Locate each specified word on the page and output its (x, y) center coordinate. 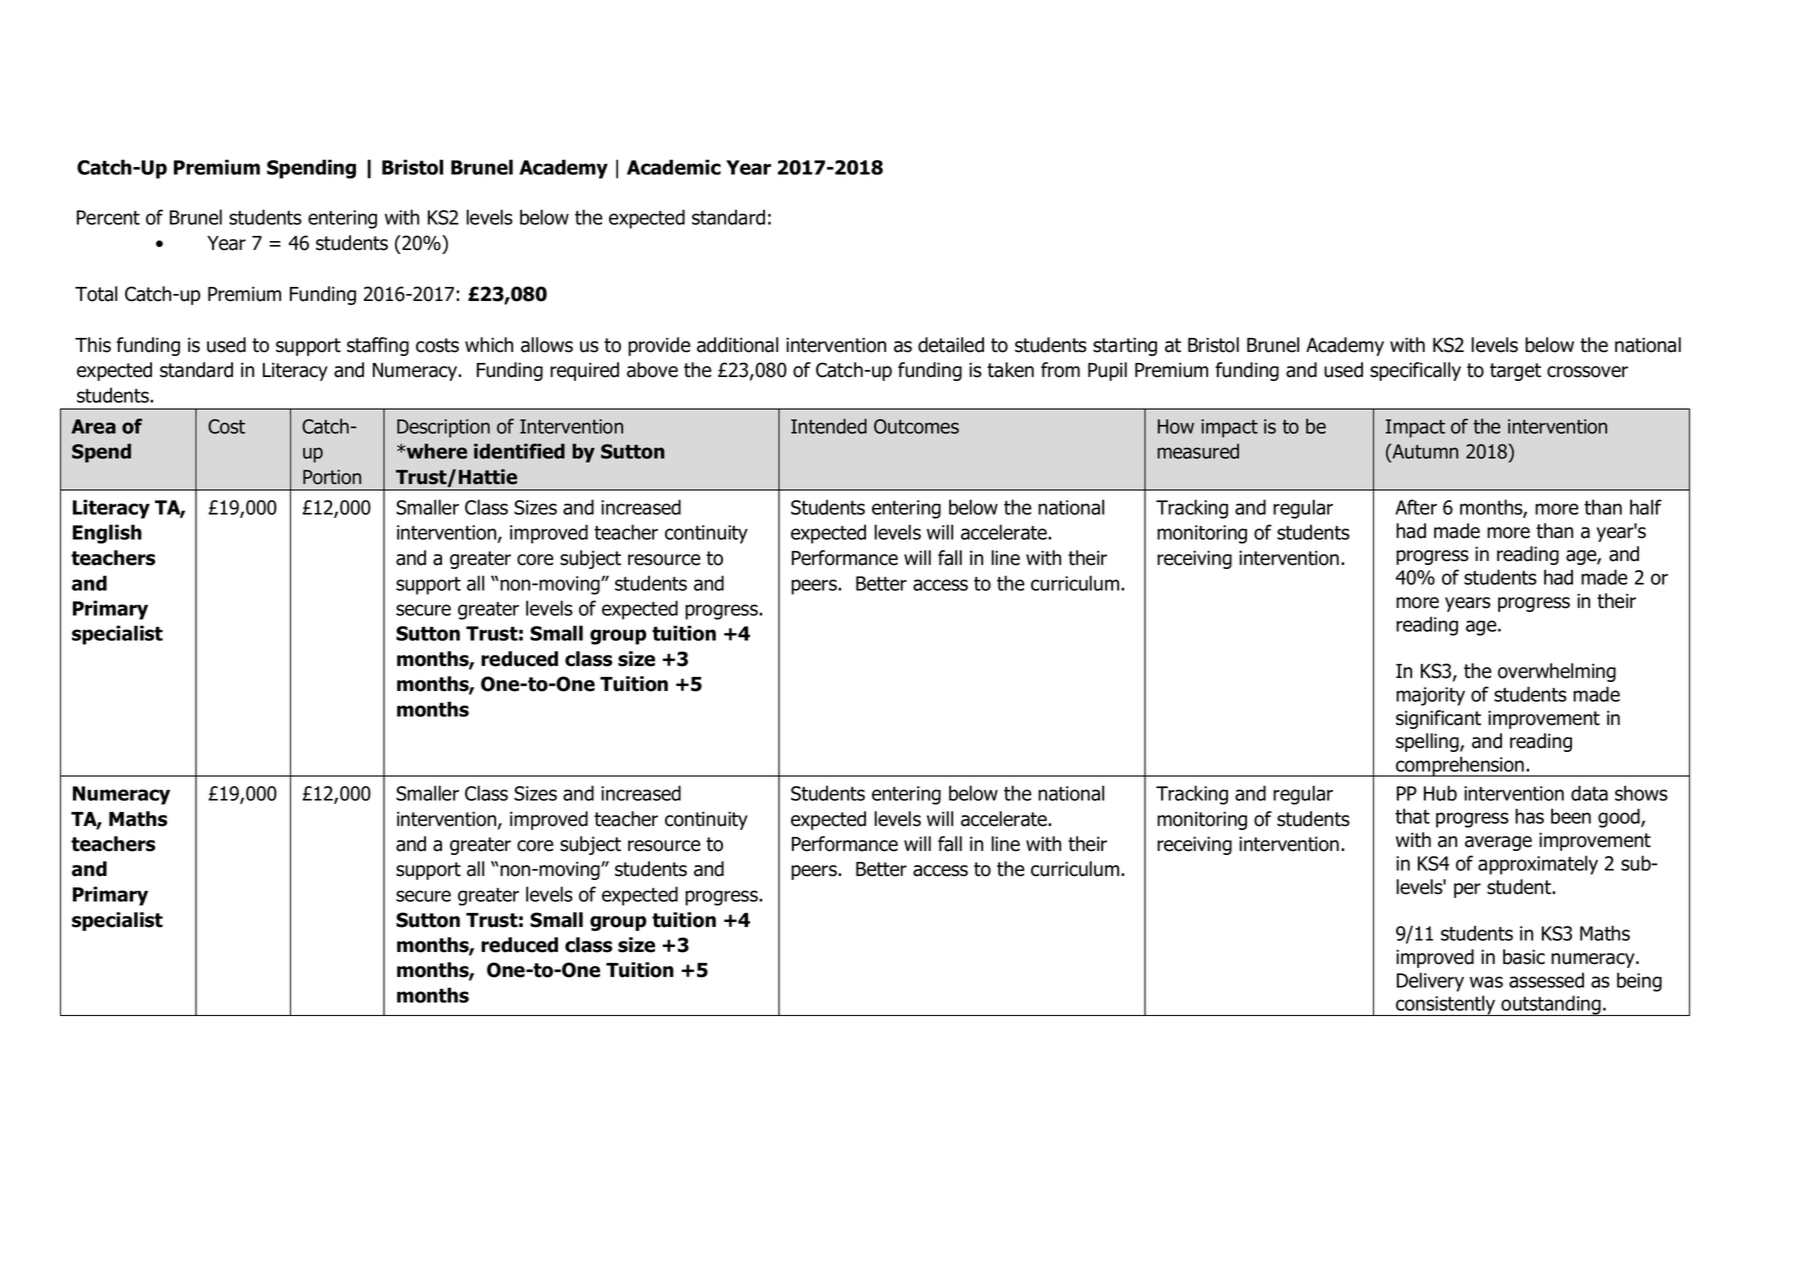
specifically (1415, 371)
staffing (378, 346)
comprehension (1460, 766)
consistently (1446, 1005)
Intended (829, 426)
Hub (1440, 793)
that (1412, 816)
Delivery (1430, 982)
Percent (108, 217)
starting (1125, 346)
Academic (674, 167)
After (1416, 507)
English (107, 534)
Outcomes (916, 426)
